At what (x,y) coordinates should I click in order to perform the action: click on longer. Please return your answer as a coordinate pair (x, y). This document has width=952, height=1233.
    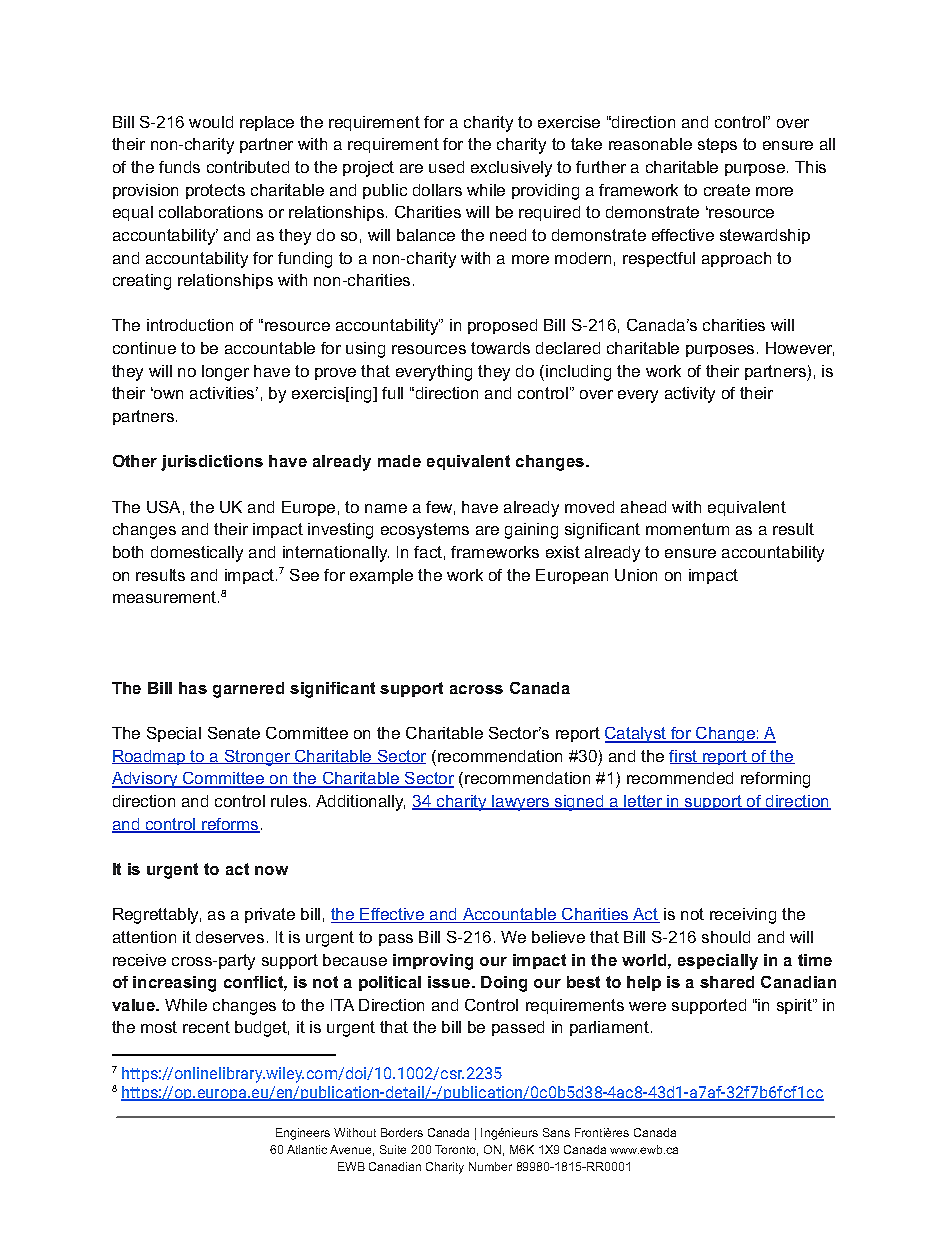
    Looking at the image, I should click on (225, 373).
